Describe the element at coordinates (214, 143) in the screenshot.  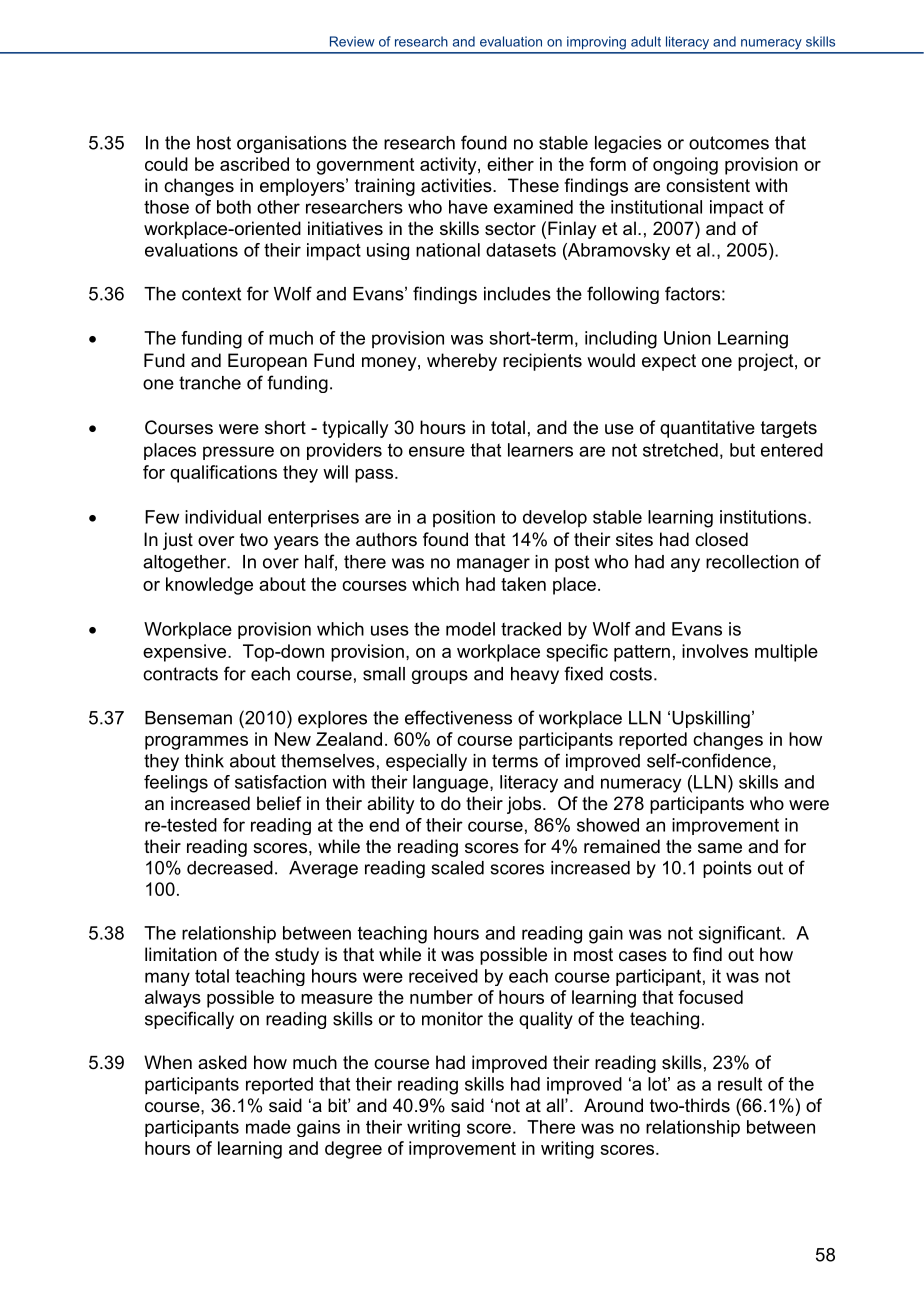
I see `host` at that location.
